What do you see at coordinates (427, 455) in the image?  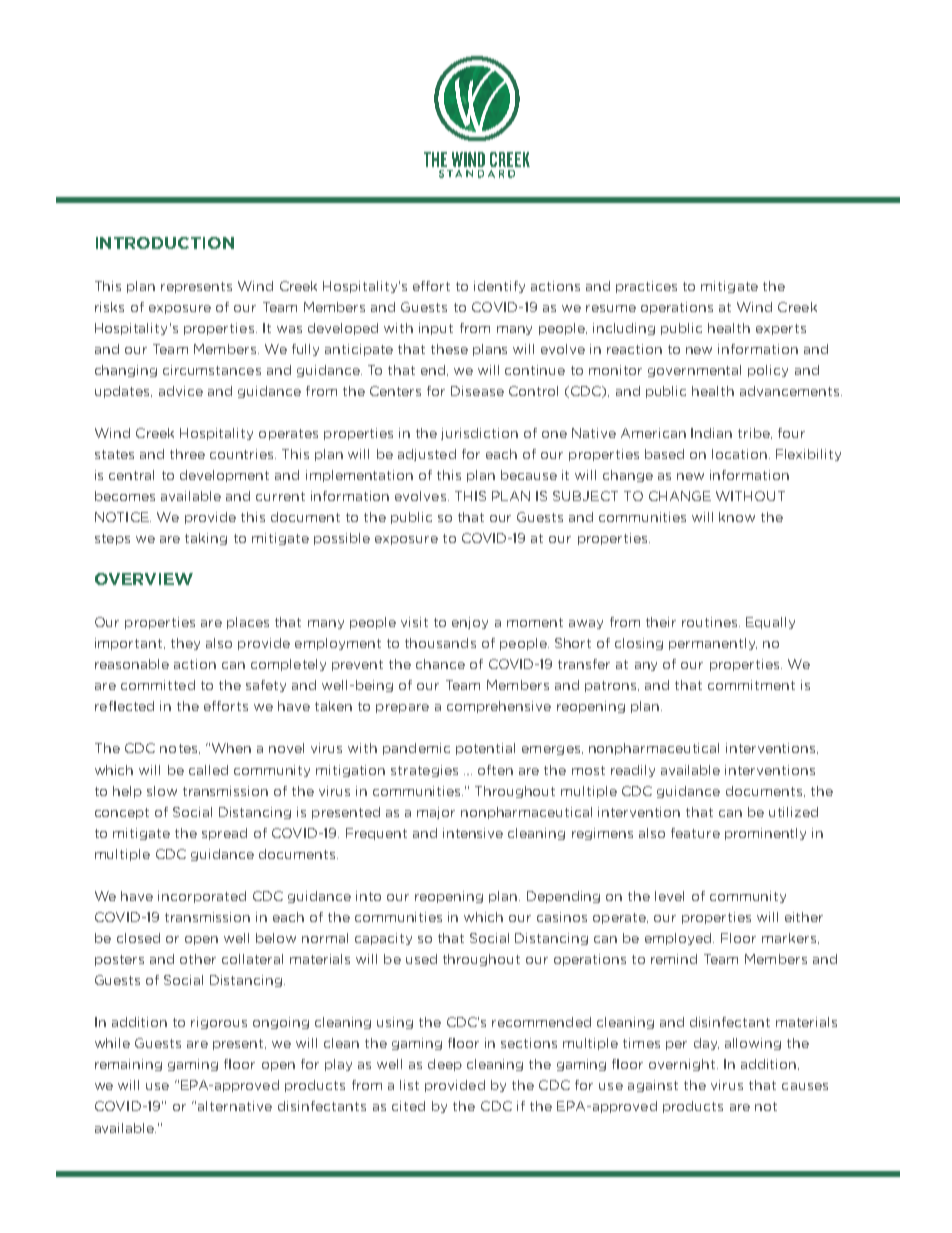 I see `adjusted` at bounding box center [427, 455].
